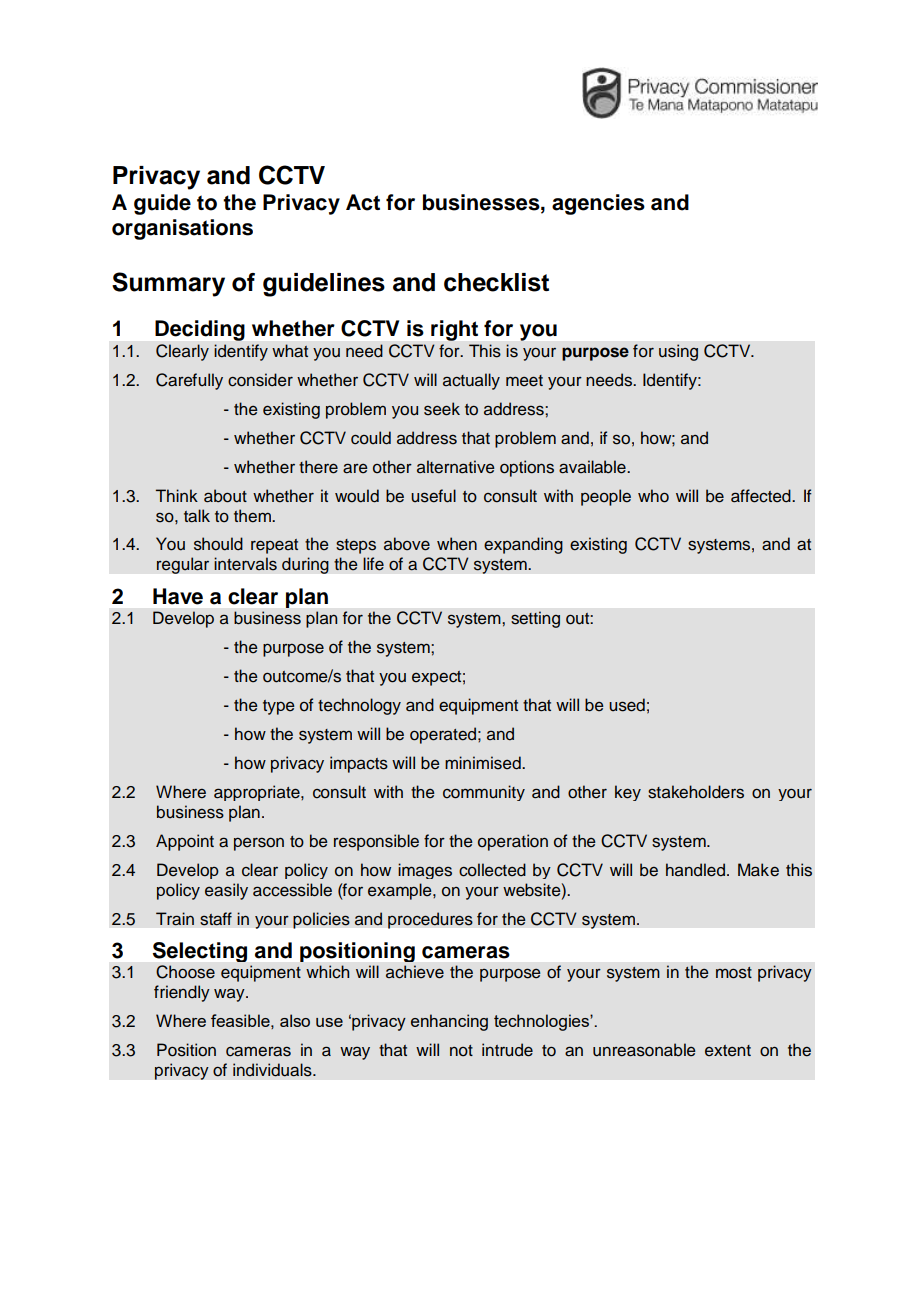 This screenshot has height=1308, width=924. What do you see at coordinates (258, 793) in the screenshot?
I see `appropriate` at bounding box center [258, 793].
